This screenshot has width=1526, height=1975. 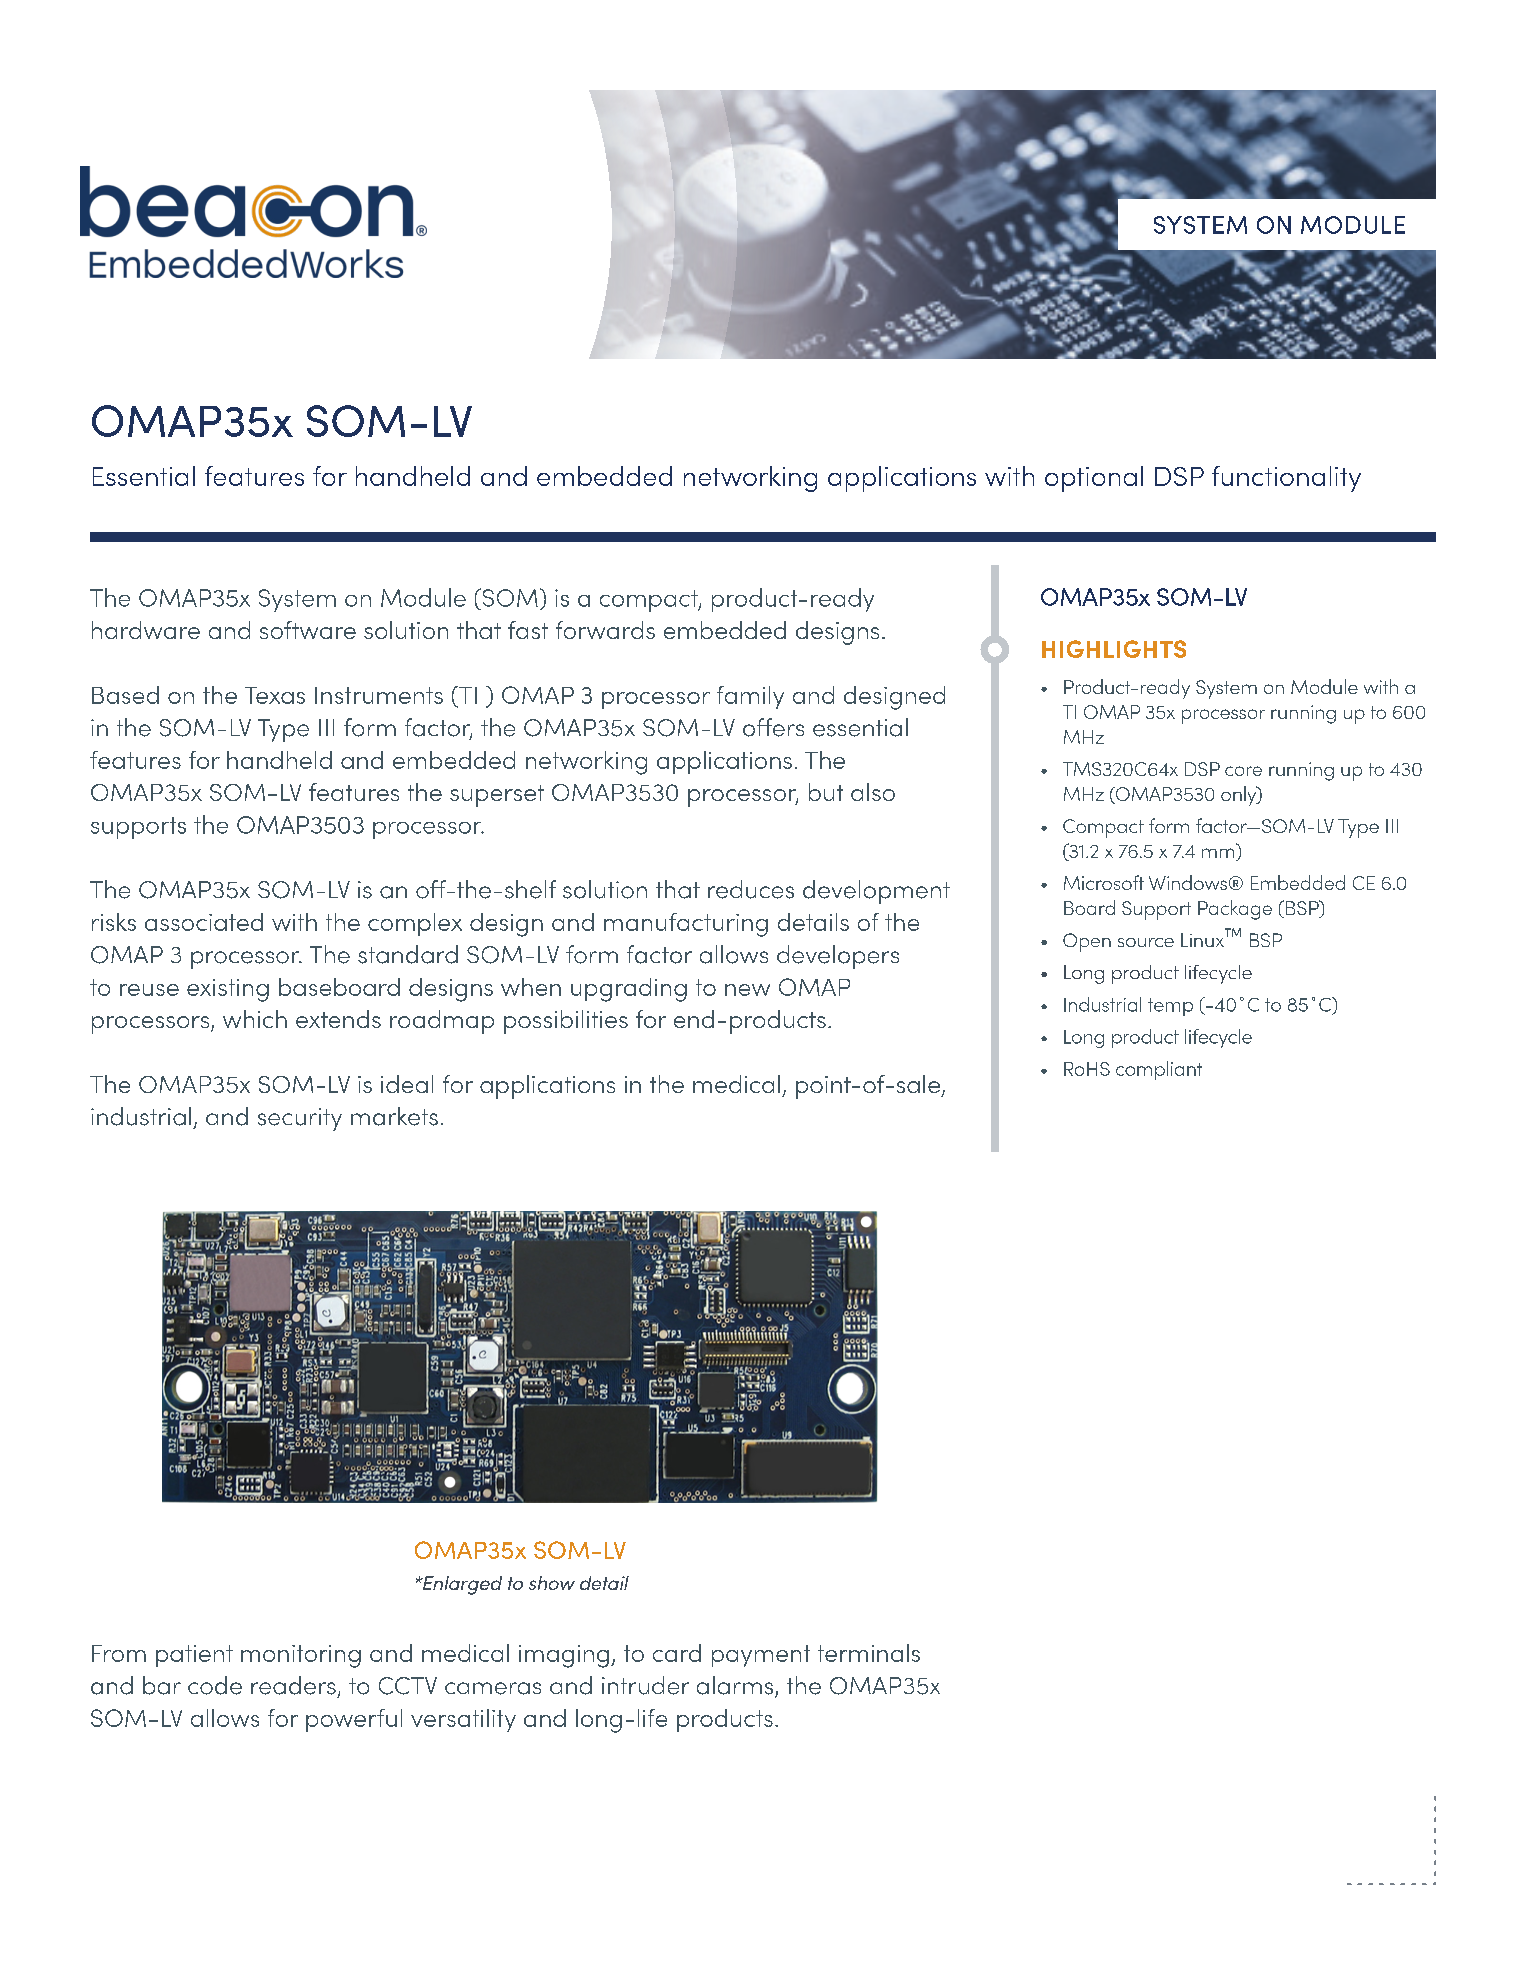 What do you see at coordinates (736, 1686) in the screenshot?
I see `alarms` at bounding box center [736, 1686].
